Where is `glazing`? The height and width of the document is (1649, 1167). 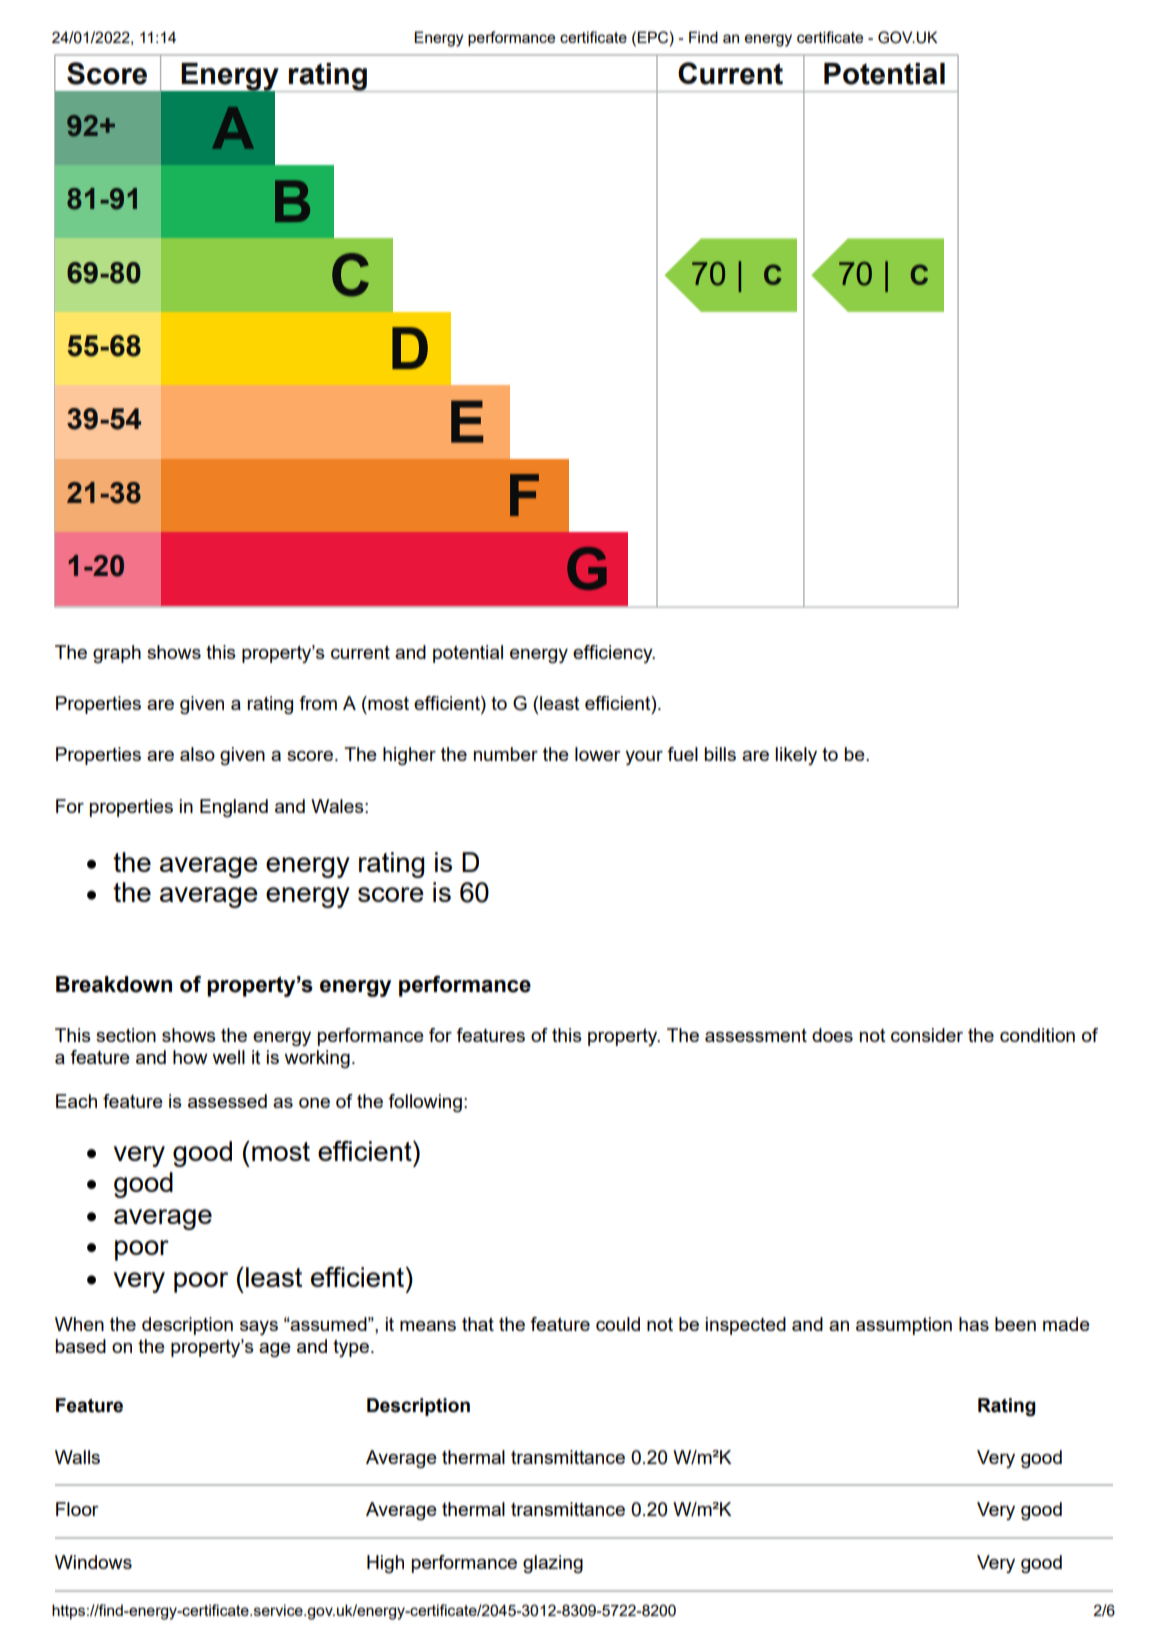
glazing is located at coordinates (553, 1564).
